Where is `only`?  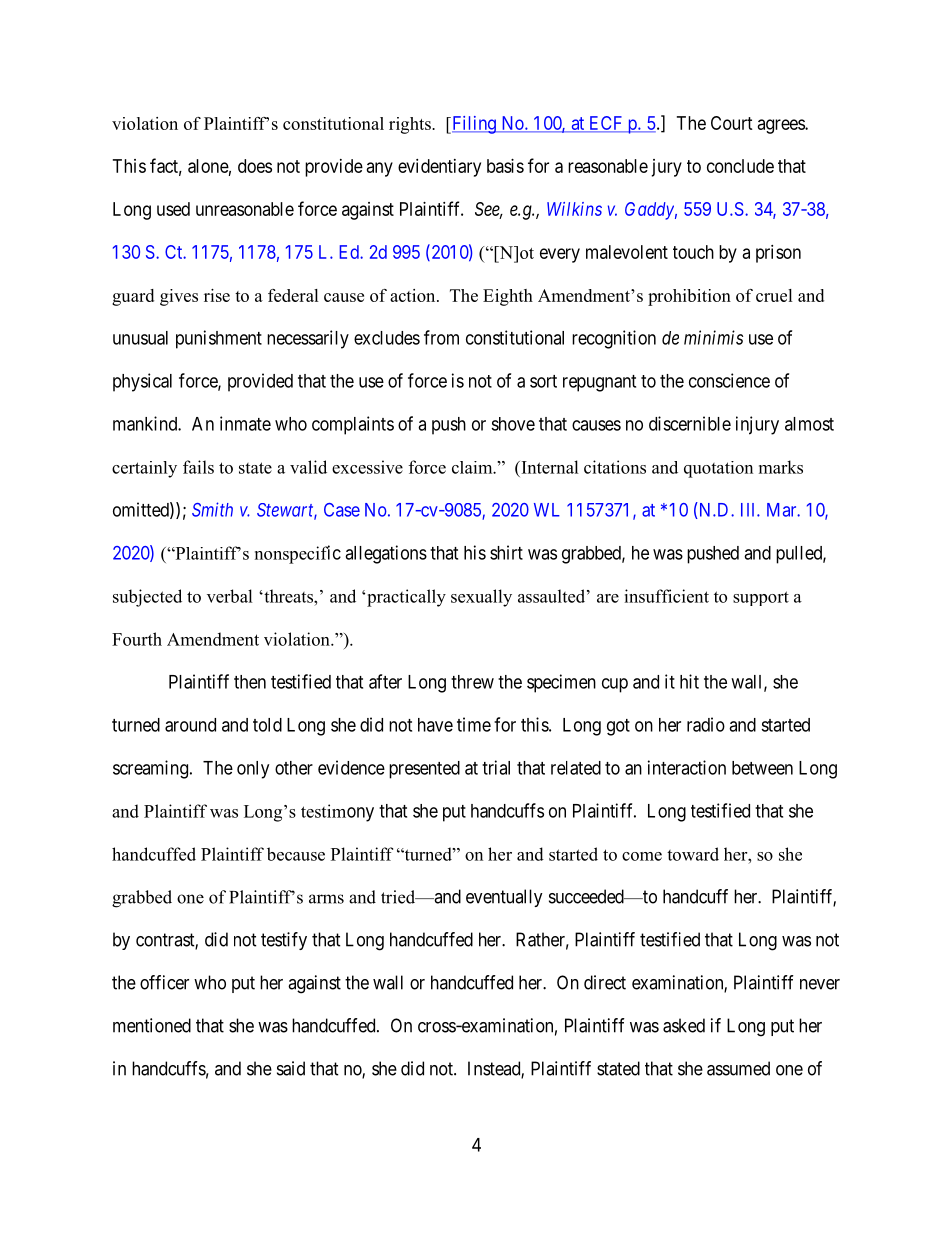 only is located at coordinates (253, 770).
